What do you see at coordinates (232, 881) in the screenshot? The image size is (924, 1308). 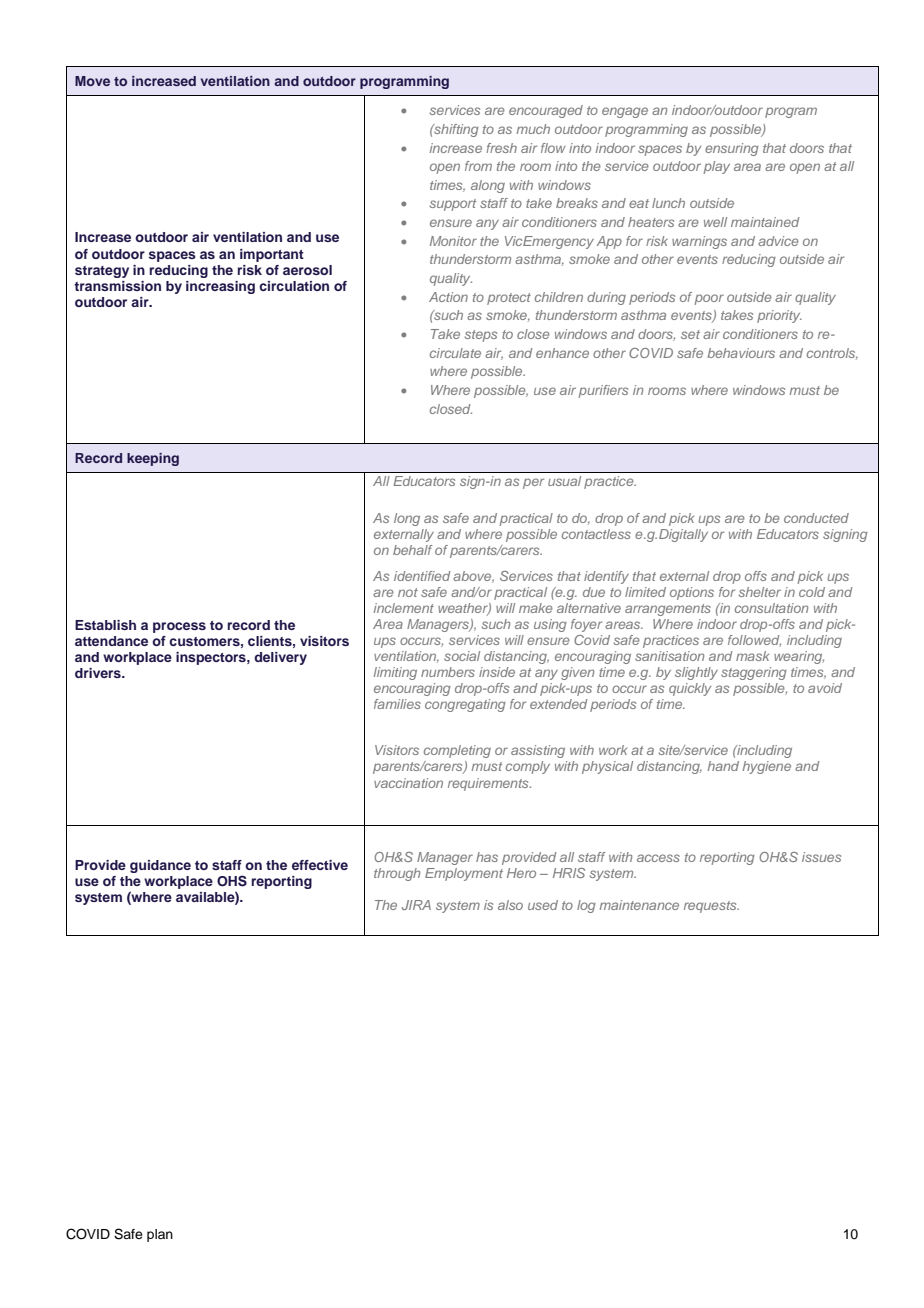 I see `OHS` at bounding box center [232, 881].
